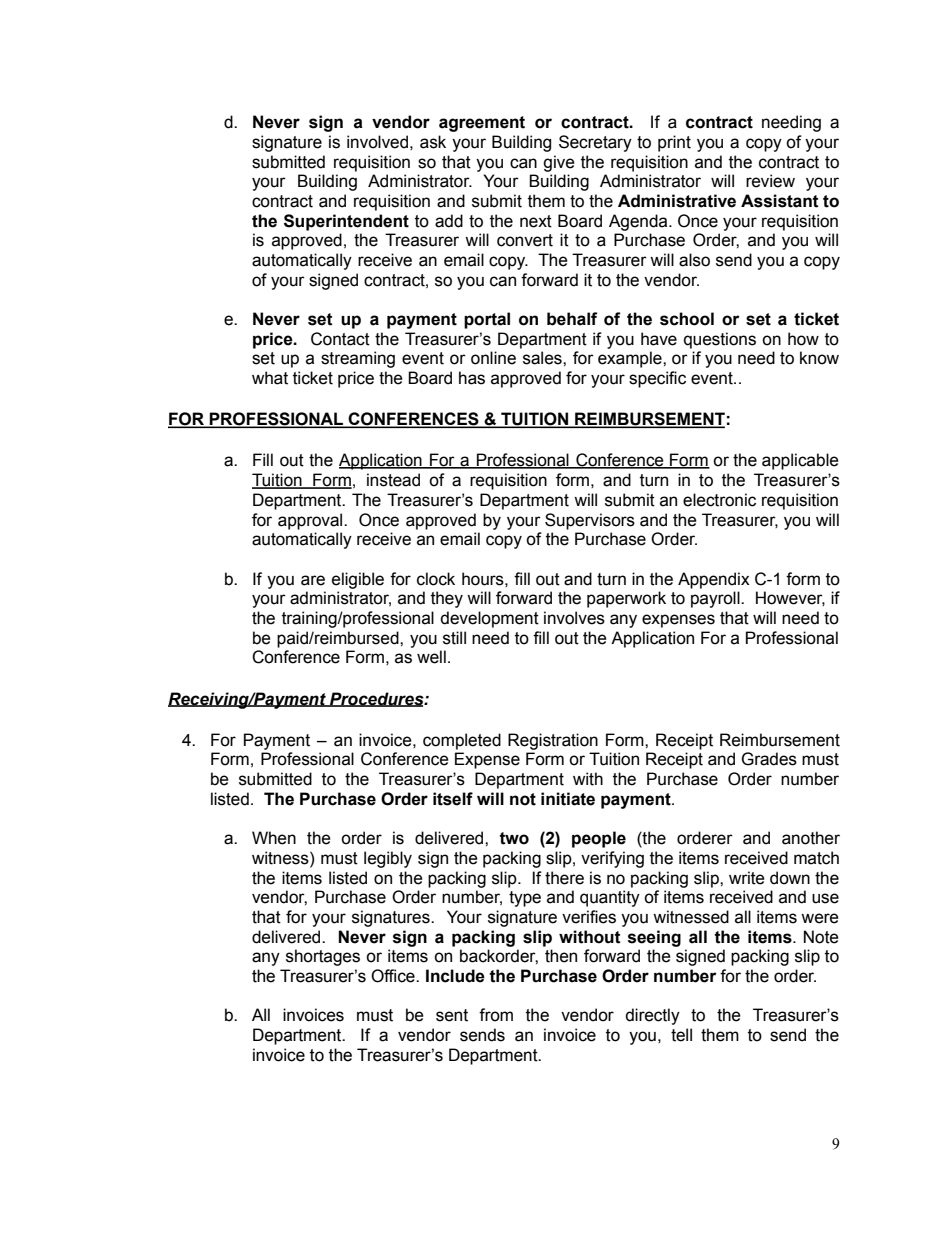  What do you see at coordinates (496, 1015) in the page?
I see `from` at bounding box center [496, 1015].
